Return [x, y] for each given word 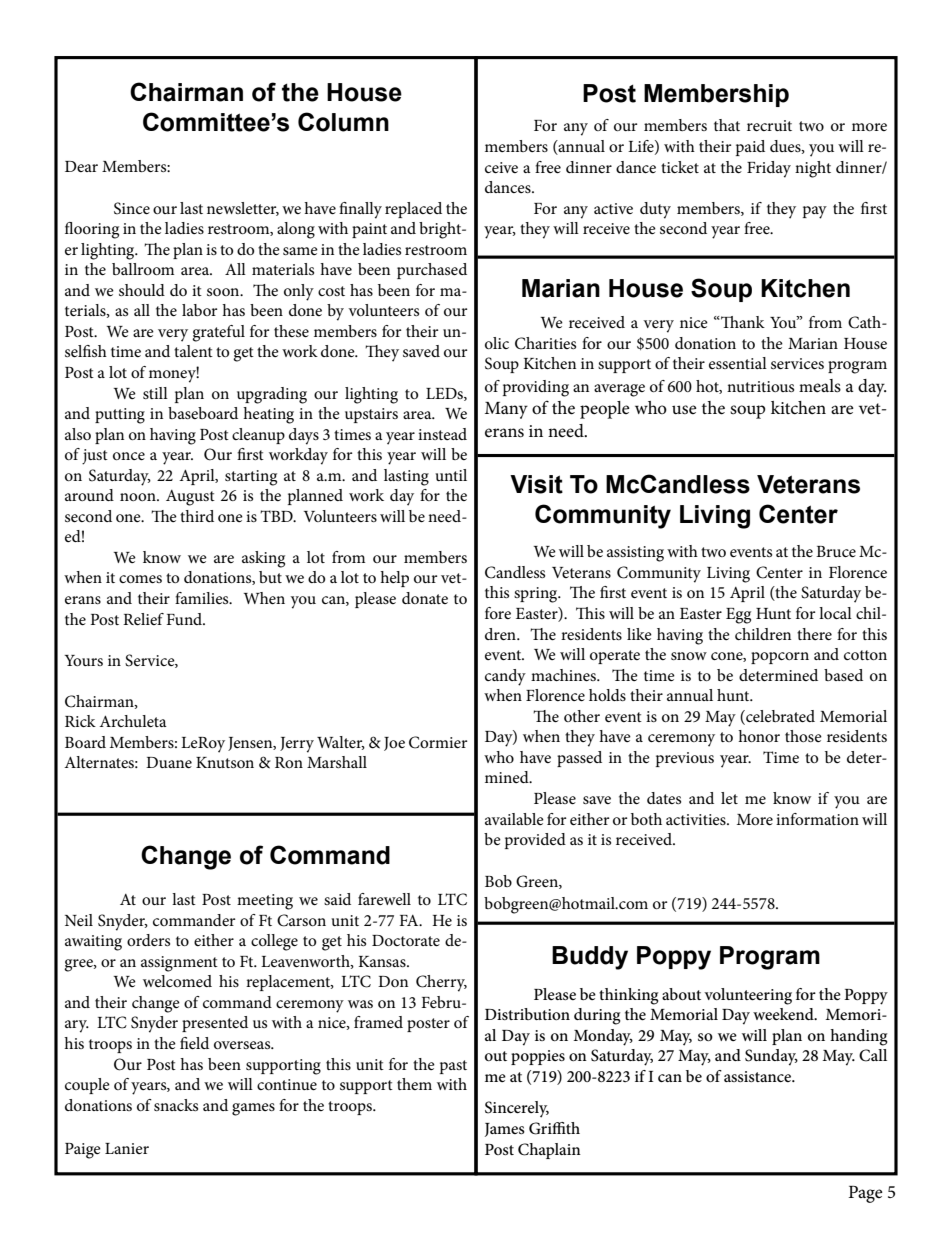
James [505, 1130]
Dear [81, 166]
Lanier [127, 1148]
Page [866, 1194]
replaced [413, 210]
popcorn [780, 658]
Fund [185, 619]
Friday [769, 169]
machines [564, 675]
